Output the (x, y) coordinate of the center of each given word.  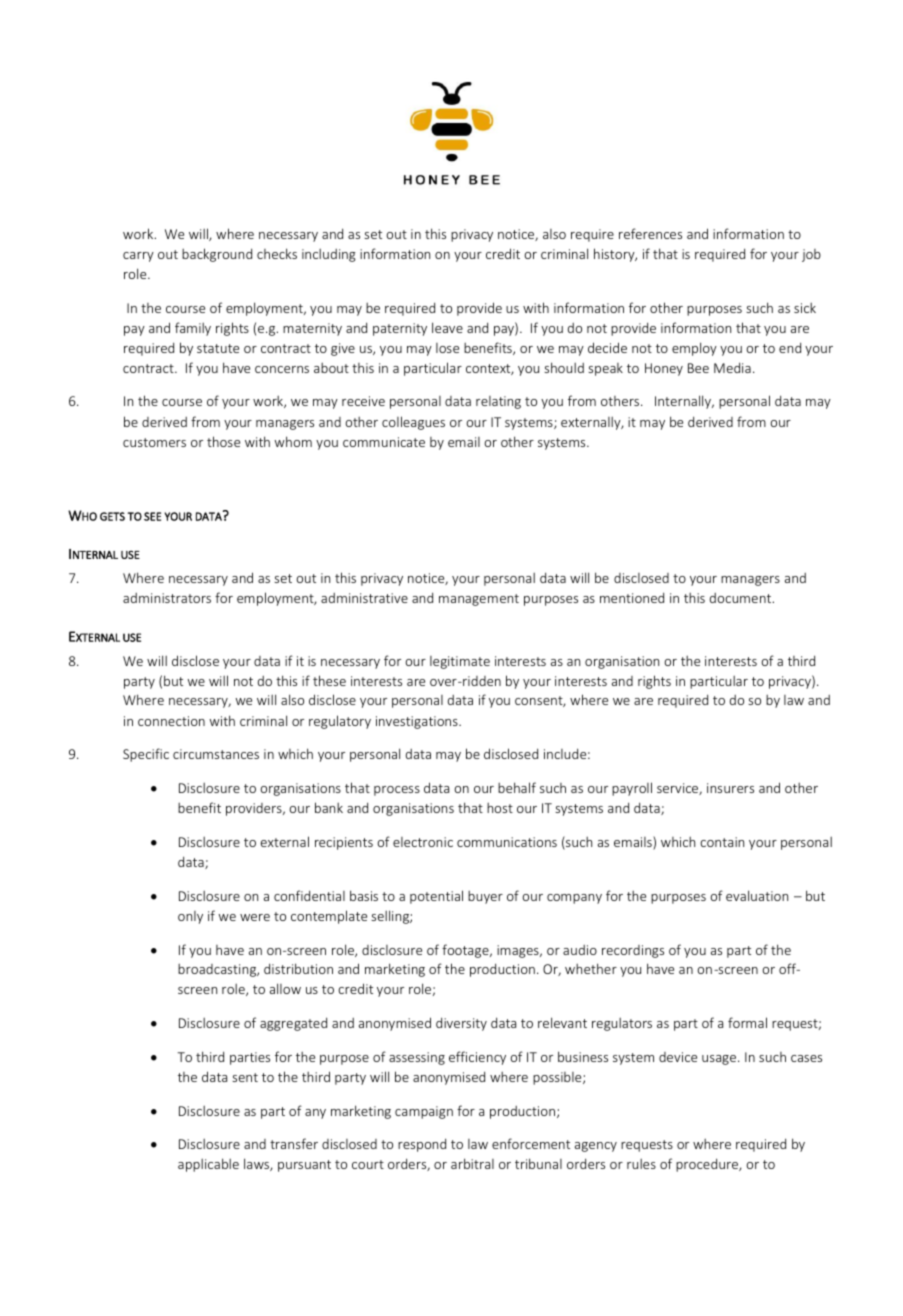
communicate (384, 442)
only (190, 917)
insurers (730, 788)
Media (732, 367)
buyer (485, 897)
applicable (208, 1165)
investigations (418, 722)
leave (447, 327)
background (217, 255)
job (811, 255)
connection (171, 721)
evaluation (757, 895)
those (223, 441)
